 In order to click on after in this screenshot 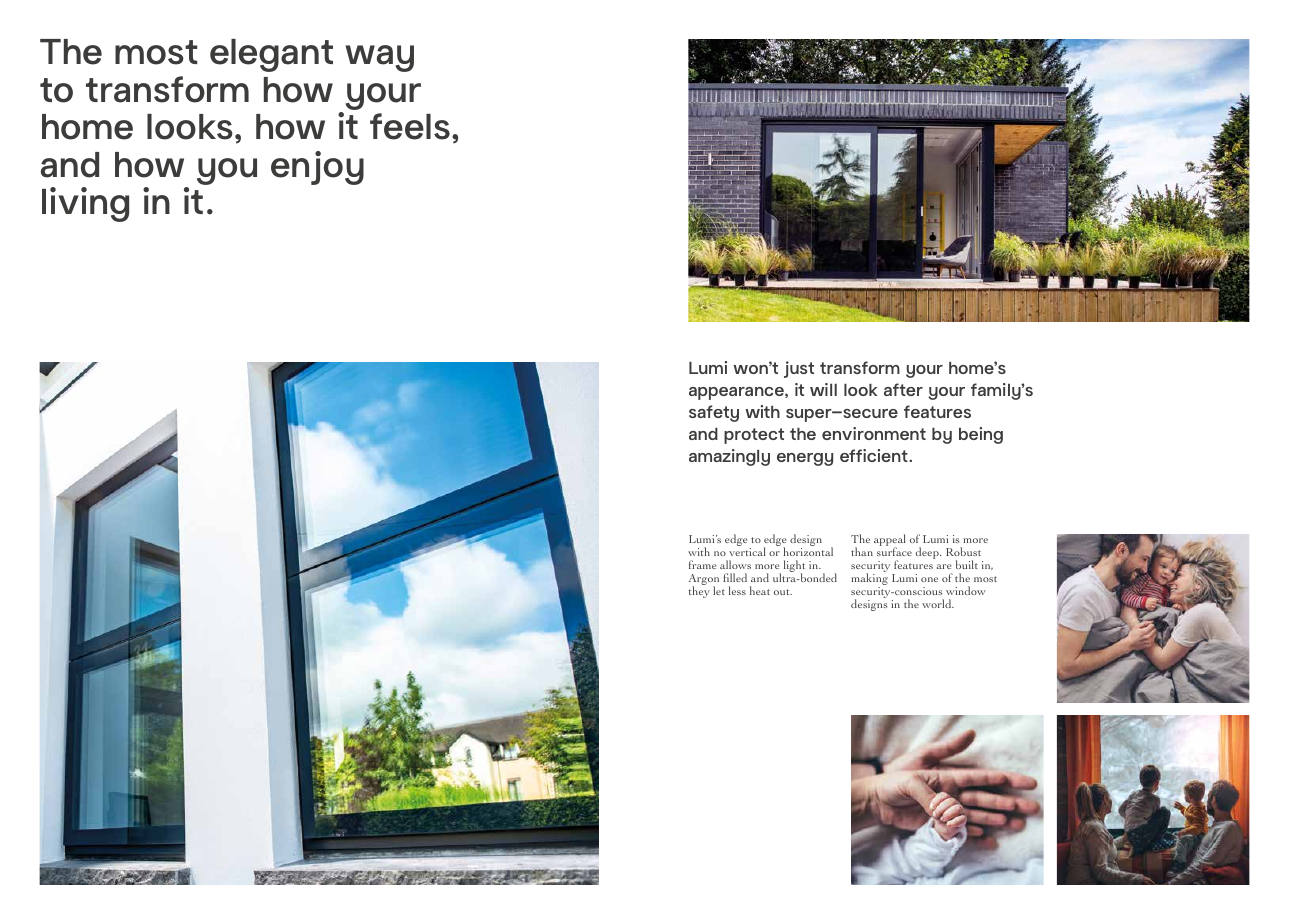, I will do `click(903, 389)`.
